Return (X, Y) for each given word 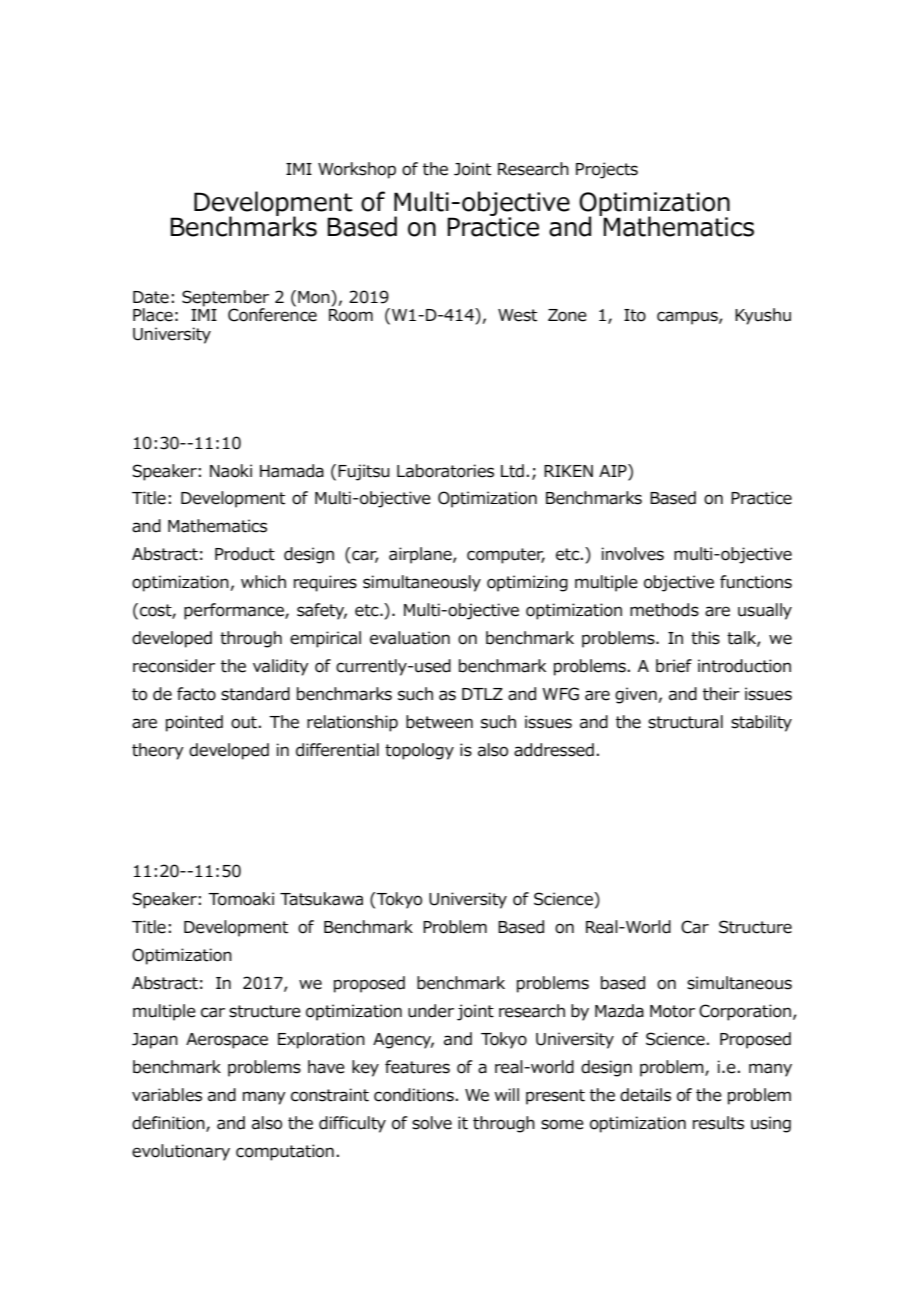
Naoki (231, 471)
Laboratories (445, 471)
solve (432, 1123)
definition (169, 1124)
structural (685, 722)
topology (419, 751)
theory (158, 751)
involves (633, 554)
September (225, 299)
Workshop (357, 170)
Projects (607, 170)
